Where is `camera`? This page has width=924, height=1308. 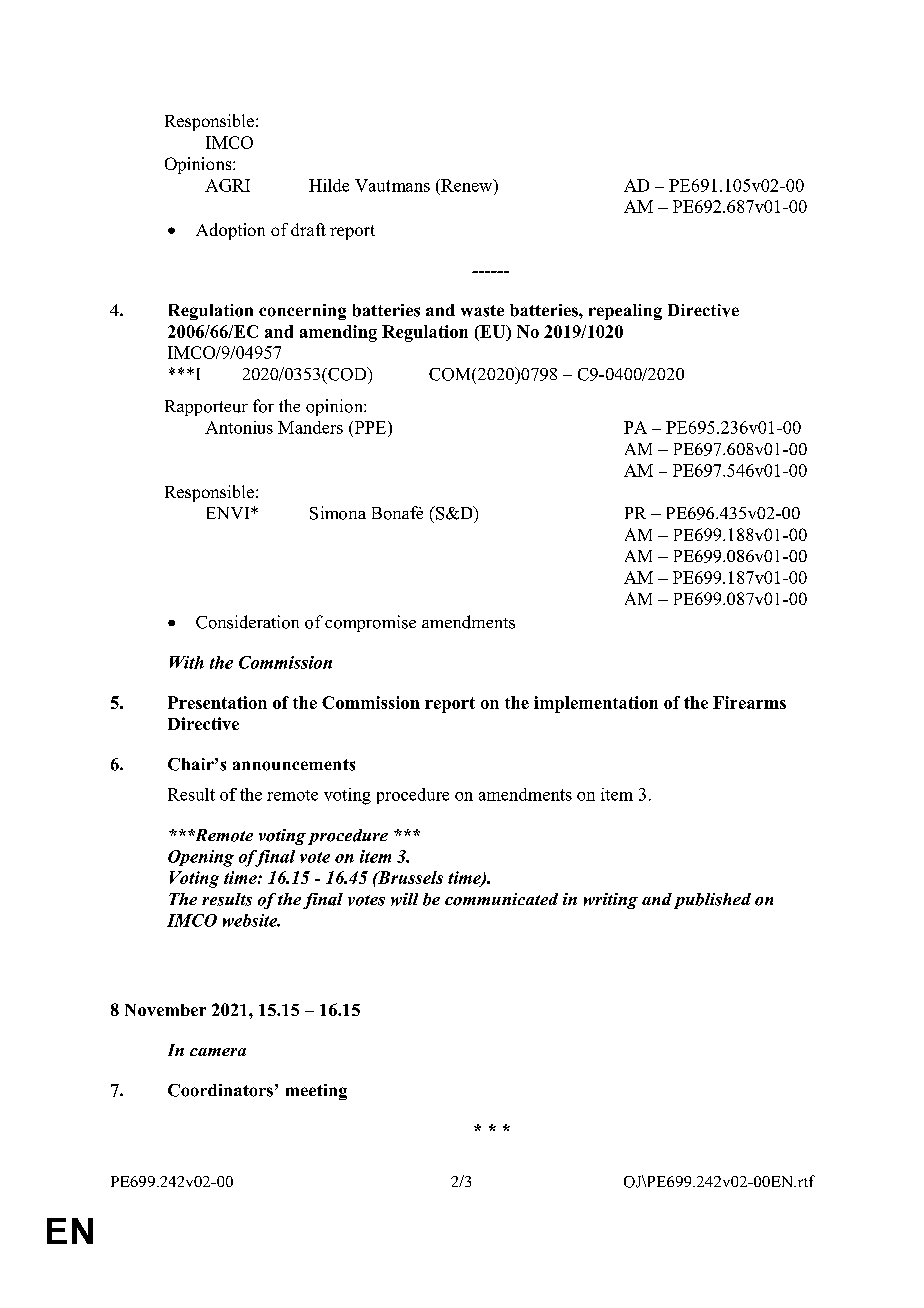 camera is located at coordinates (218, 1052).
